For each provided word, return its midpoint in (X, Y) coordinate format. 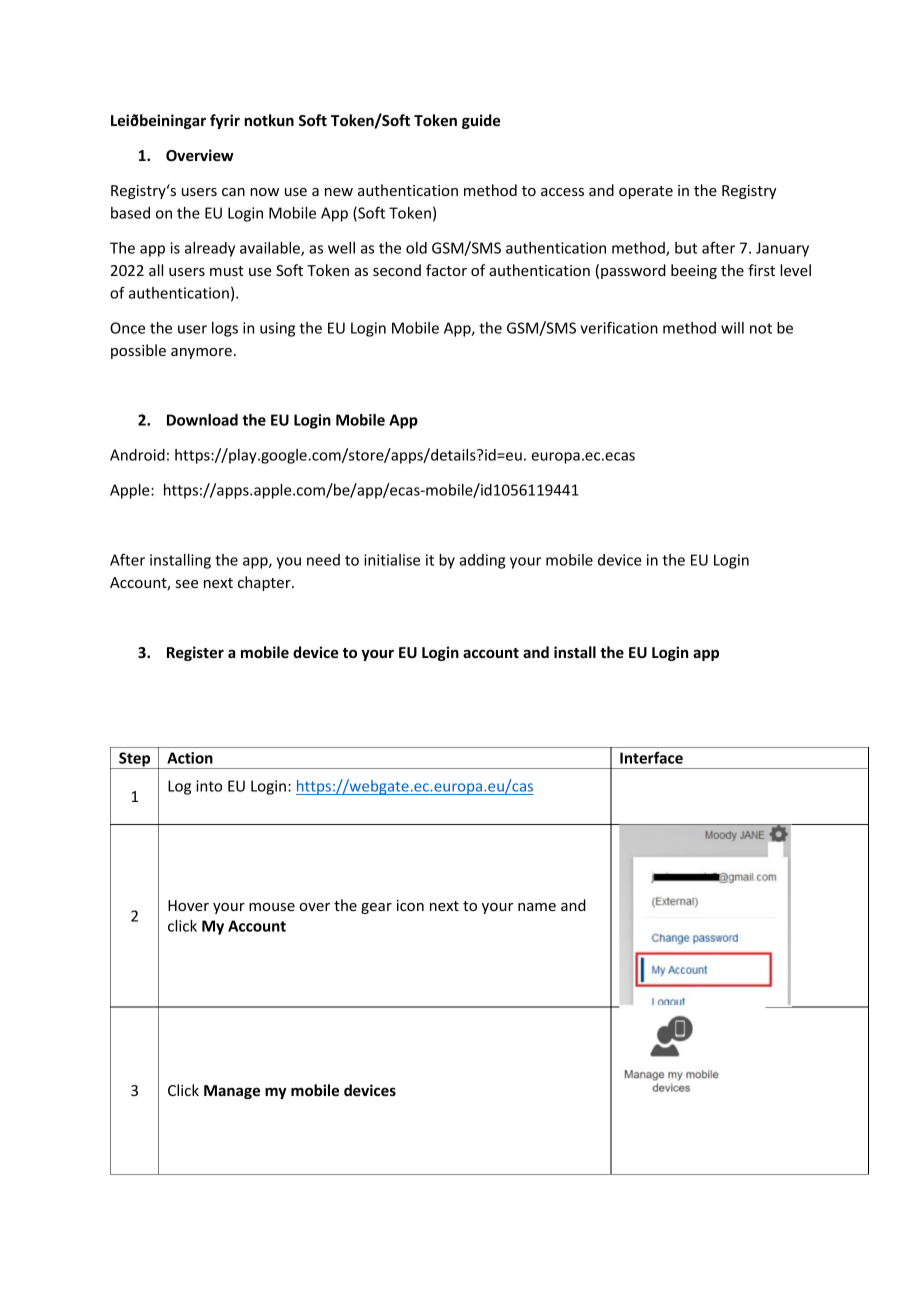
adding (482, 561)
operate (646, 192)
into (209, 786)
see (187, 584)
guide (481, 121)
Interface (651, 757)
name (537, 907)
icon (410, 905)
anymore (201, 353)
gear (376, 908)
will (732, 328)
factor (446, 270)
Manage (232, 1092)
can (233, 192)
